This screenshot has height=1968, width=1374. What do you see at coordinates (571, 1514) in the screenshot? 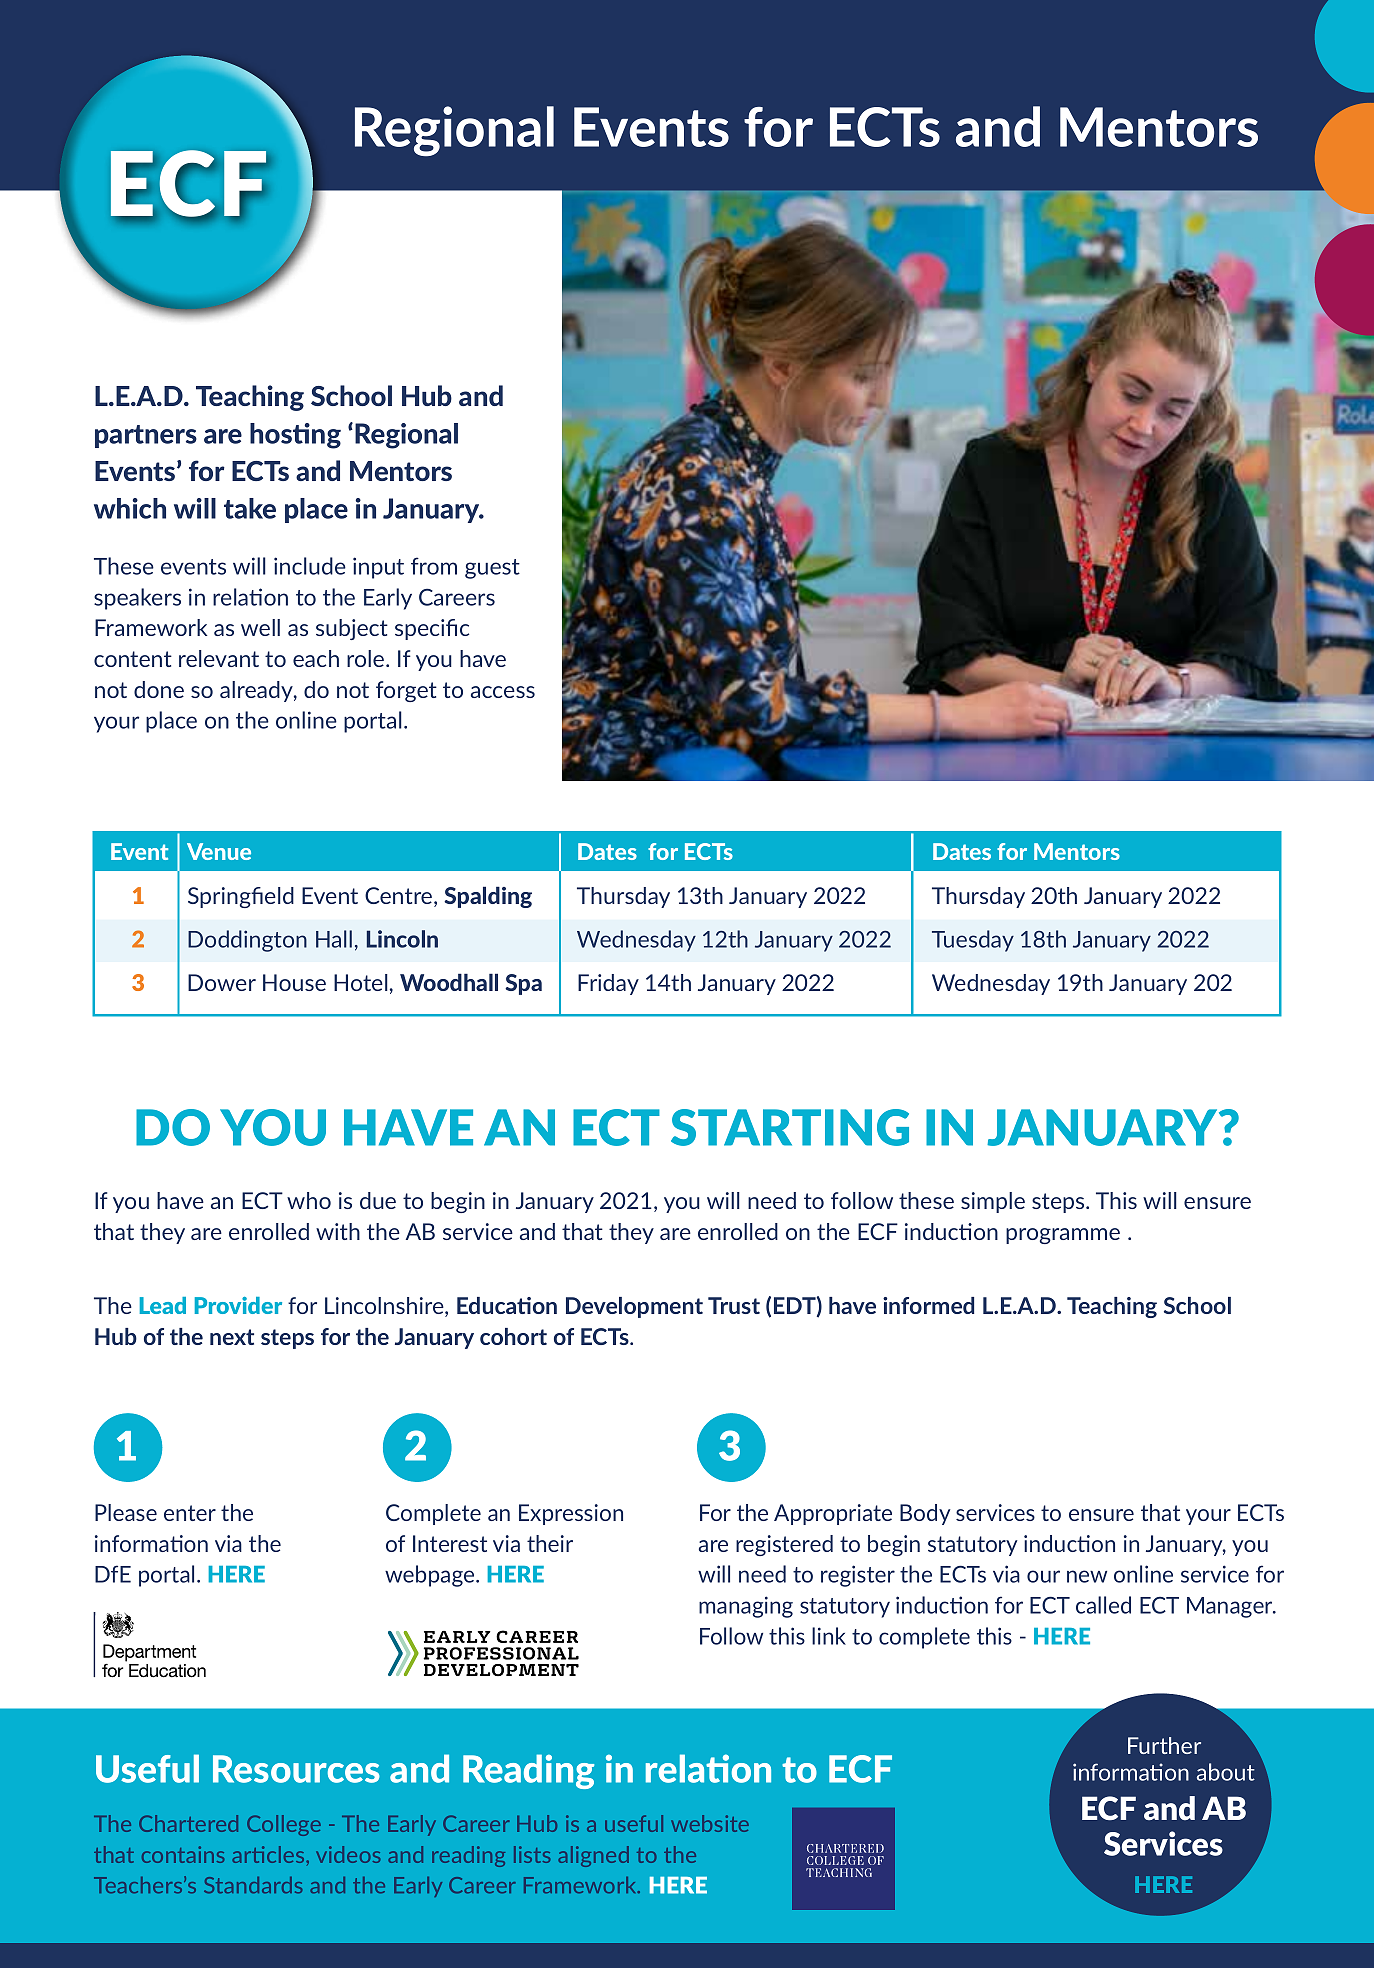
I see `Expression` at bounding box center [571, 1514].
